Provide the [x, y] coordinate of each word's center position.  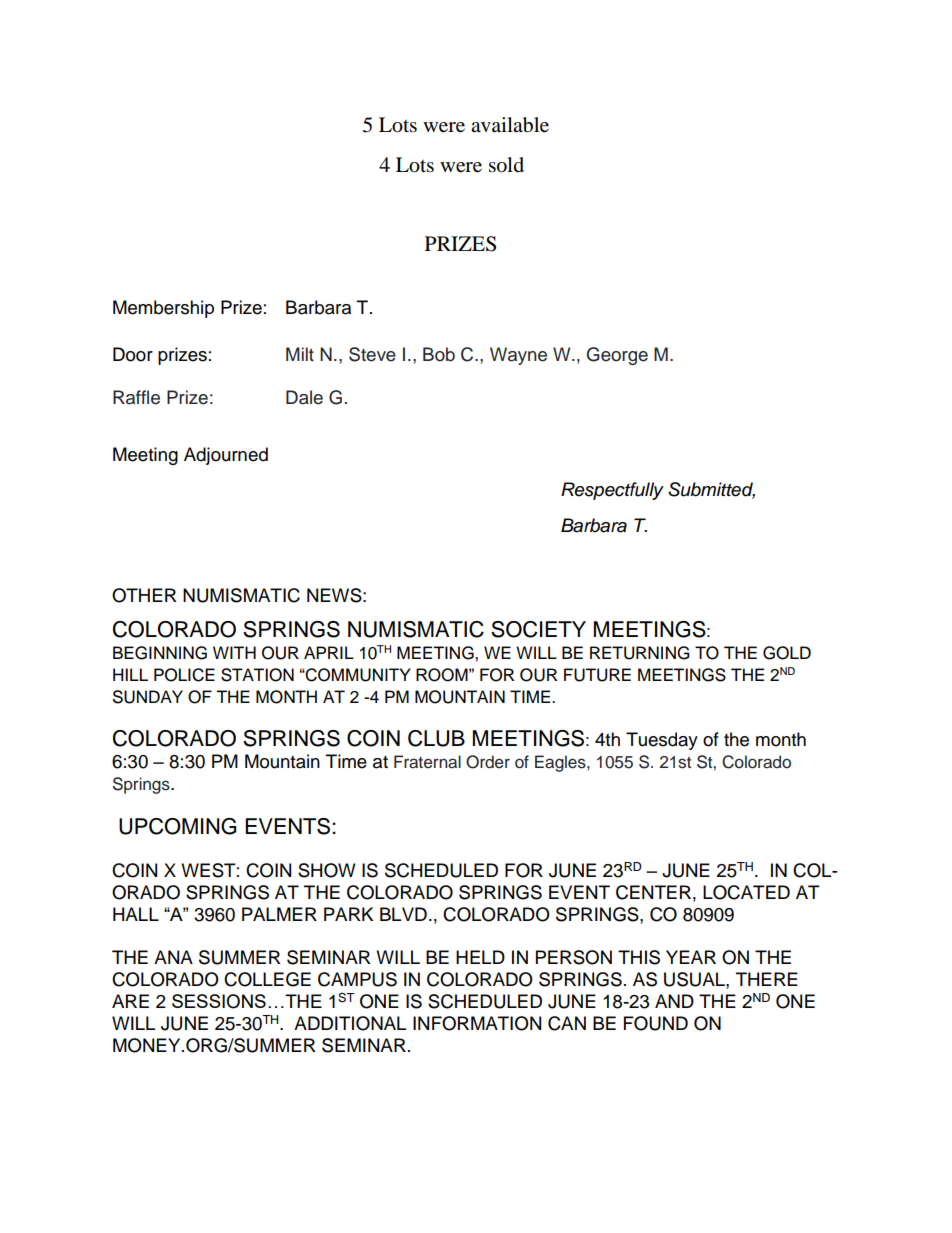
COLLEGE [267, 979]
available [510, 125]
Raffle [136, 397]
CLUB [436, 738]
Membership [163, 309]
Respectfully [612, 491]
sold [506, 165]
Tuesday [662, 741]
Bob [439, 354]
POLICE [184, 675]
